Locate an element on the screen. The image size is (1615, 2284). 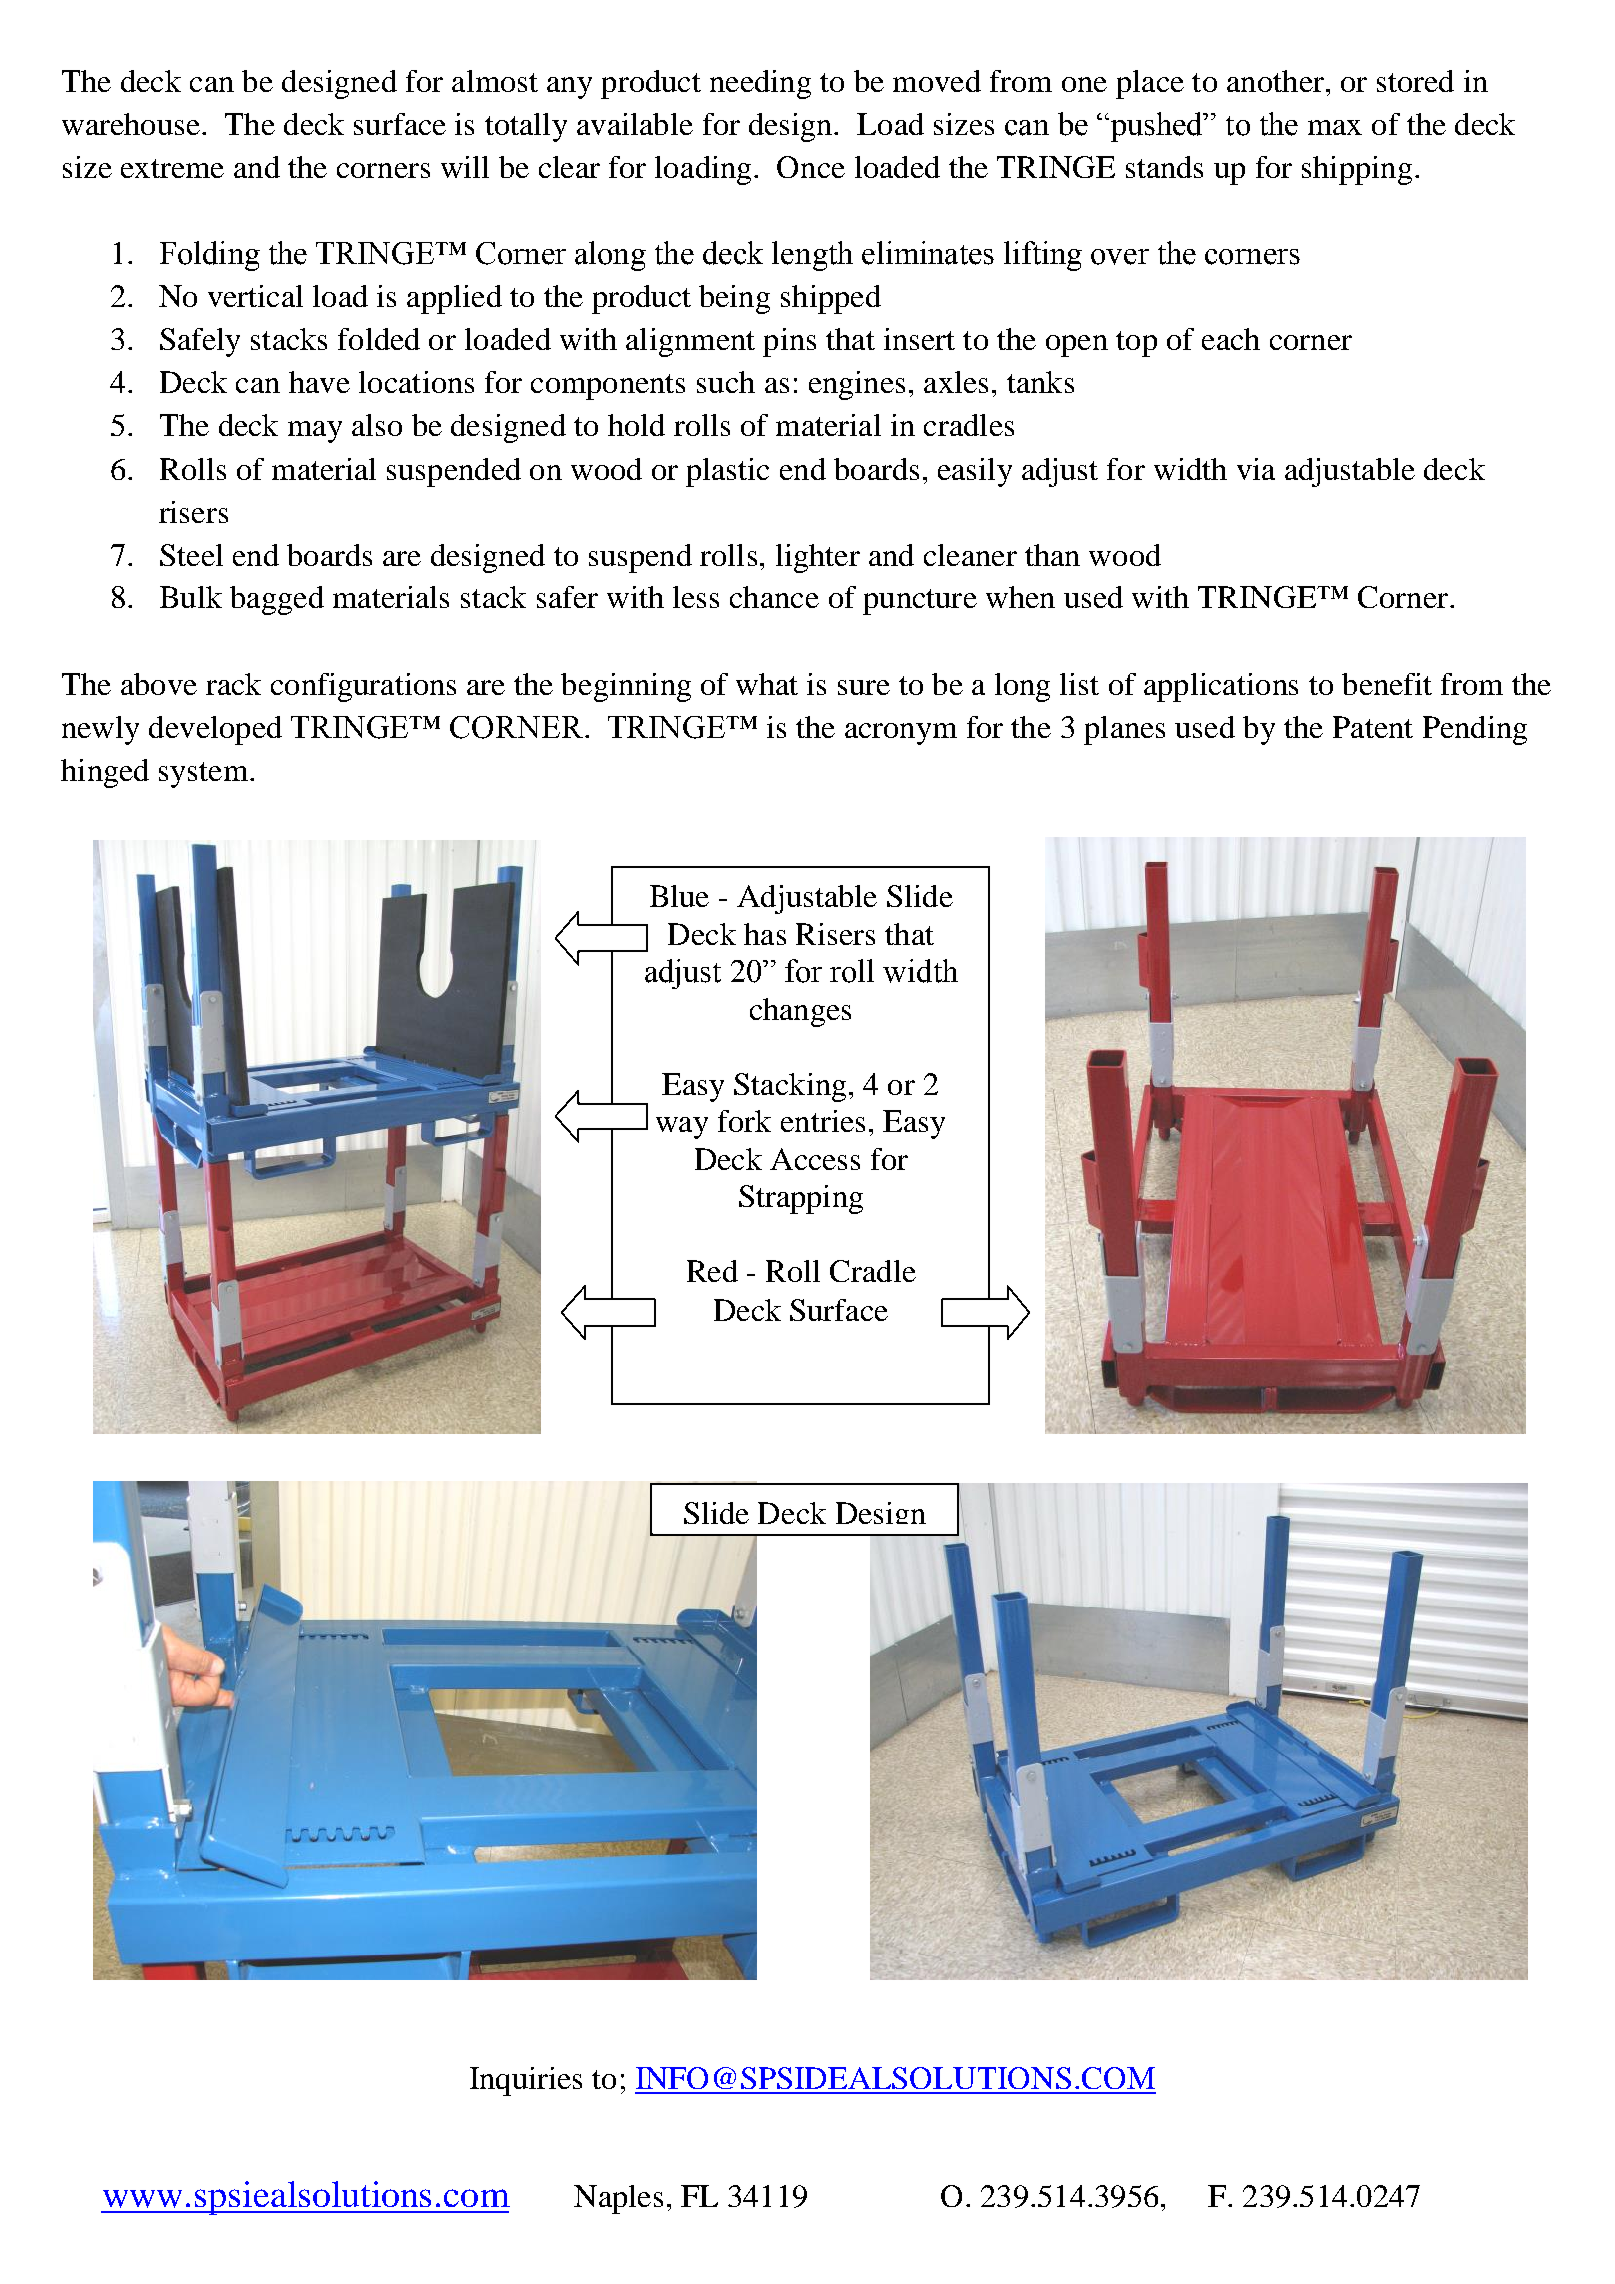
Patent is located at coordinates (1373, 727).
